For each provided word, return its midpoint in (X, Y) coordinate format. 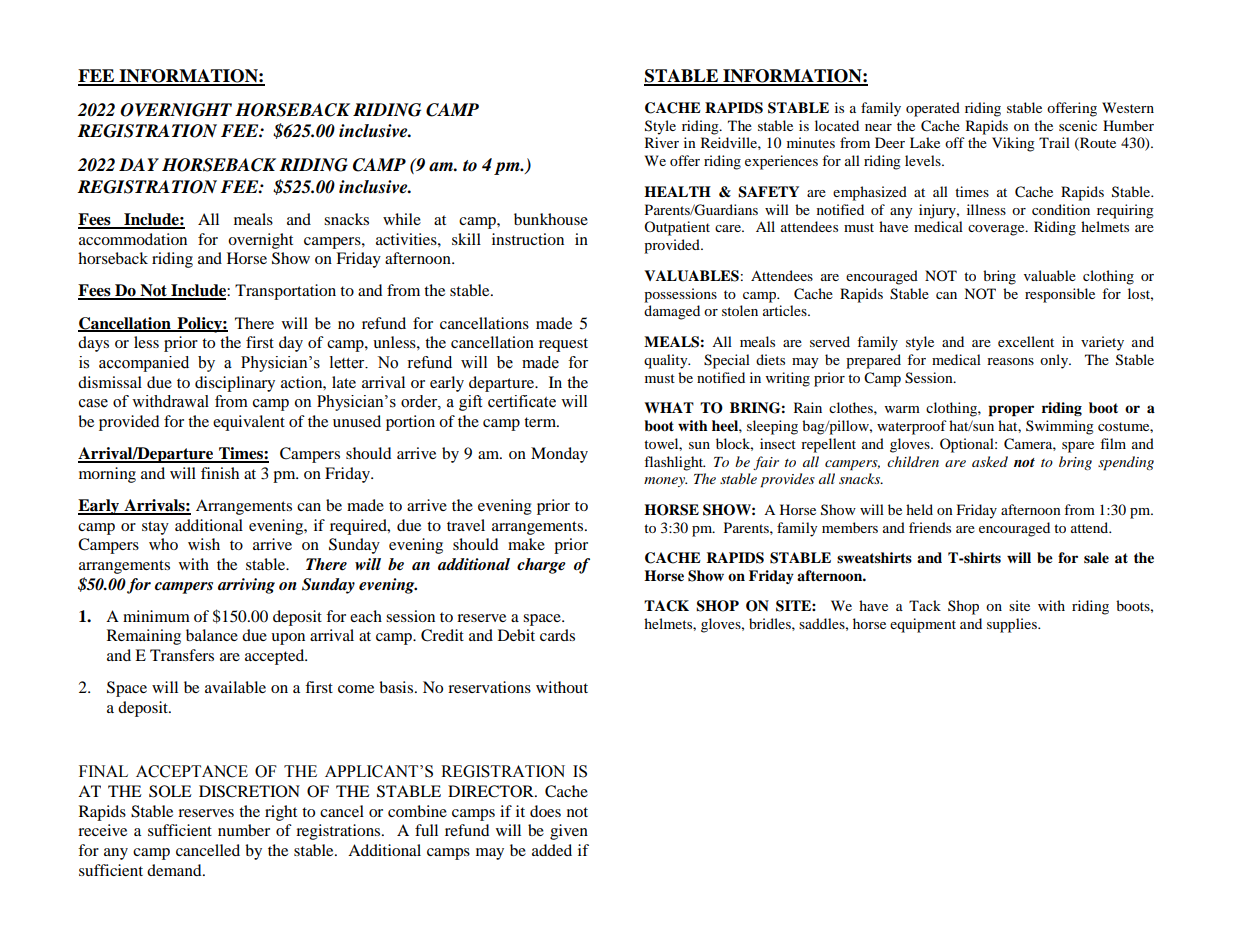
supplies (1013, 625)
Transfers (182, 655)
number (244, 830)
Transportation (285, 292)
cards (557, 635)
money (665, 482)
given (569, 832)
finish (220, 473)
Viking (1013, 144)
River (662, 142)
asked (990, 461)
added (552, 850)
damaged (672, 312)
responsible (1060, 295)
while (402, 219)
